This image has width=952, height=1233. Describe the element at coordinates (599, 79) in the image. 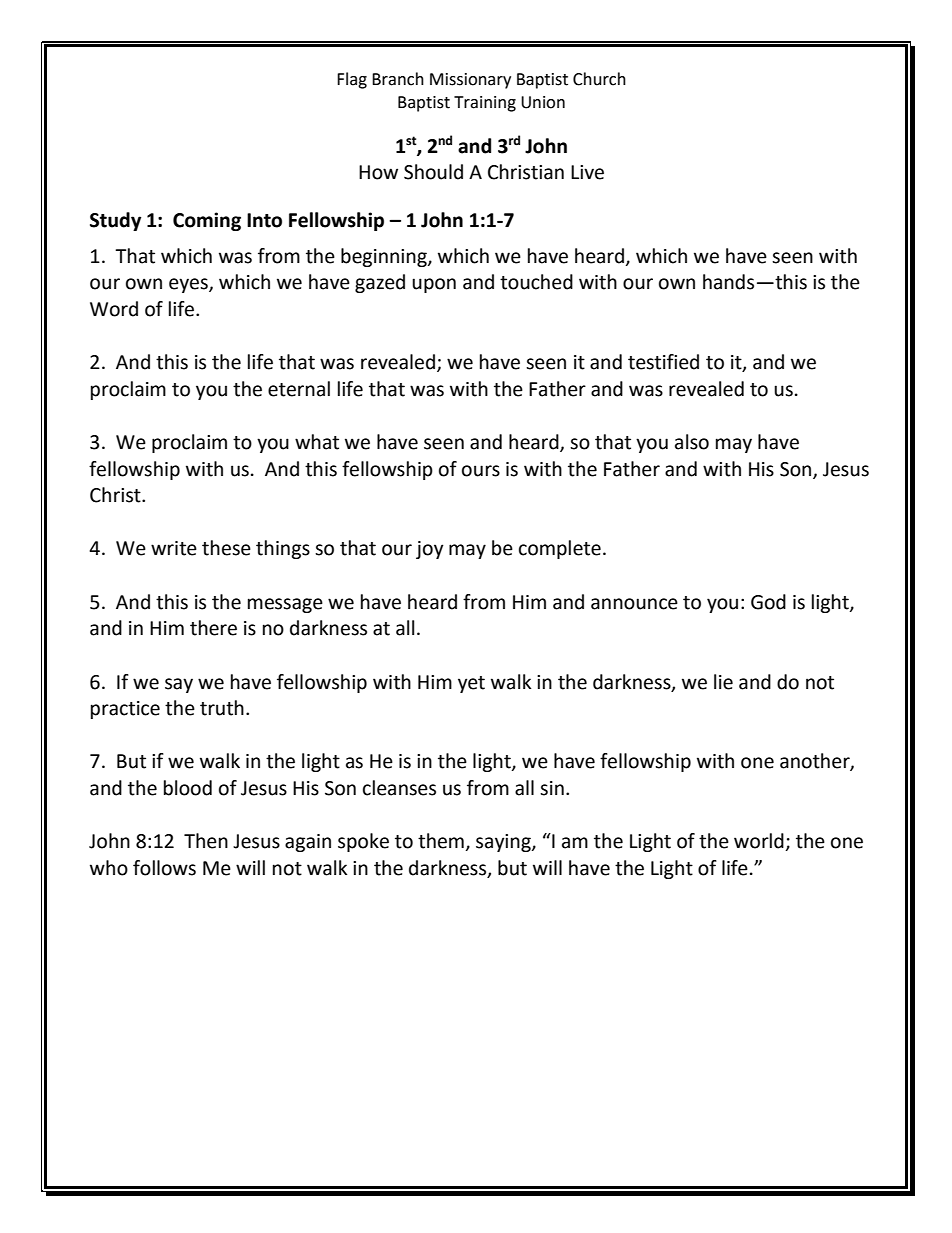

I see `Church` at that location.
